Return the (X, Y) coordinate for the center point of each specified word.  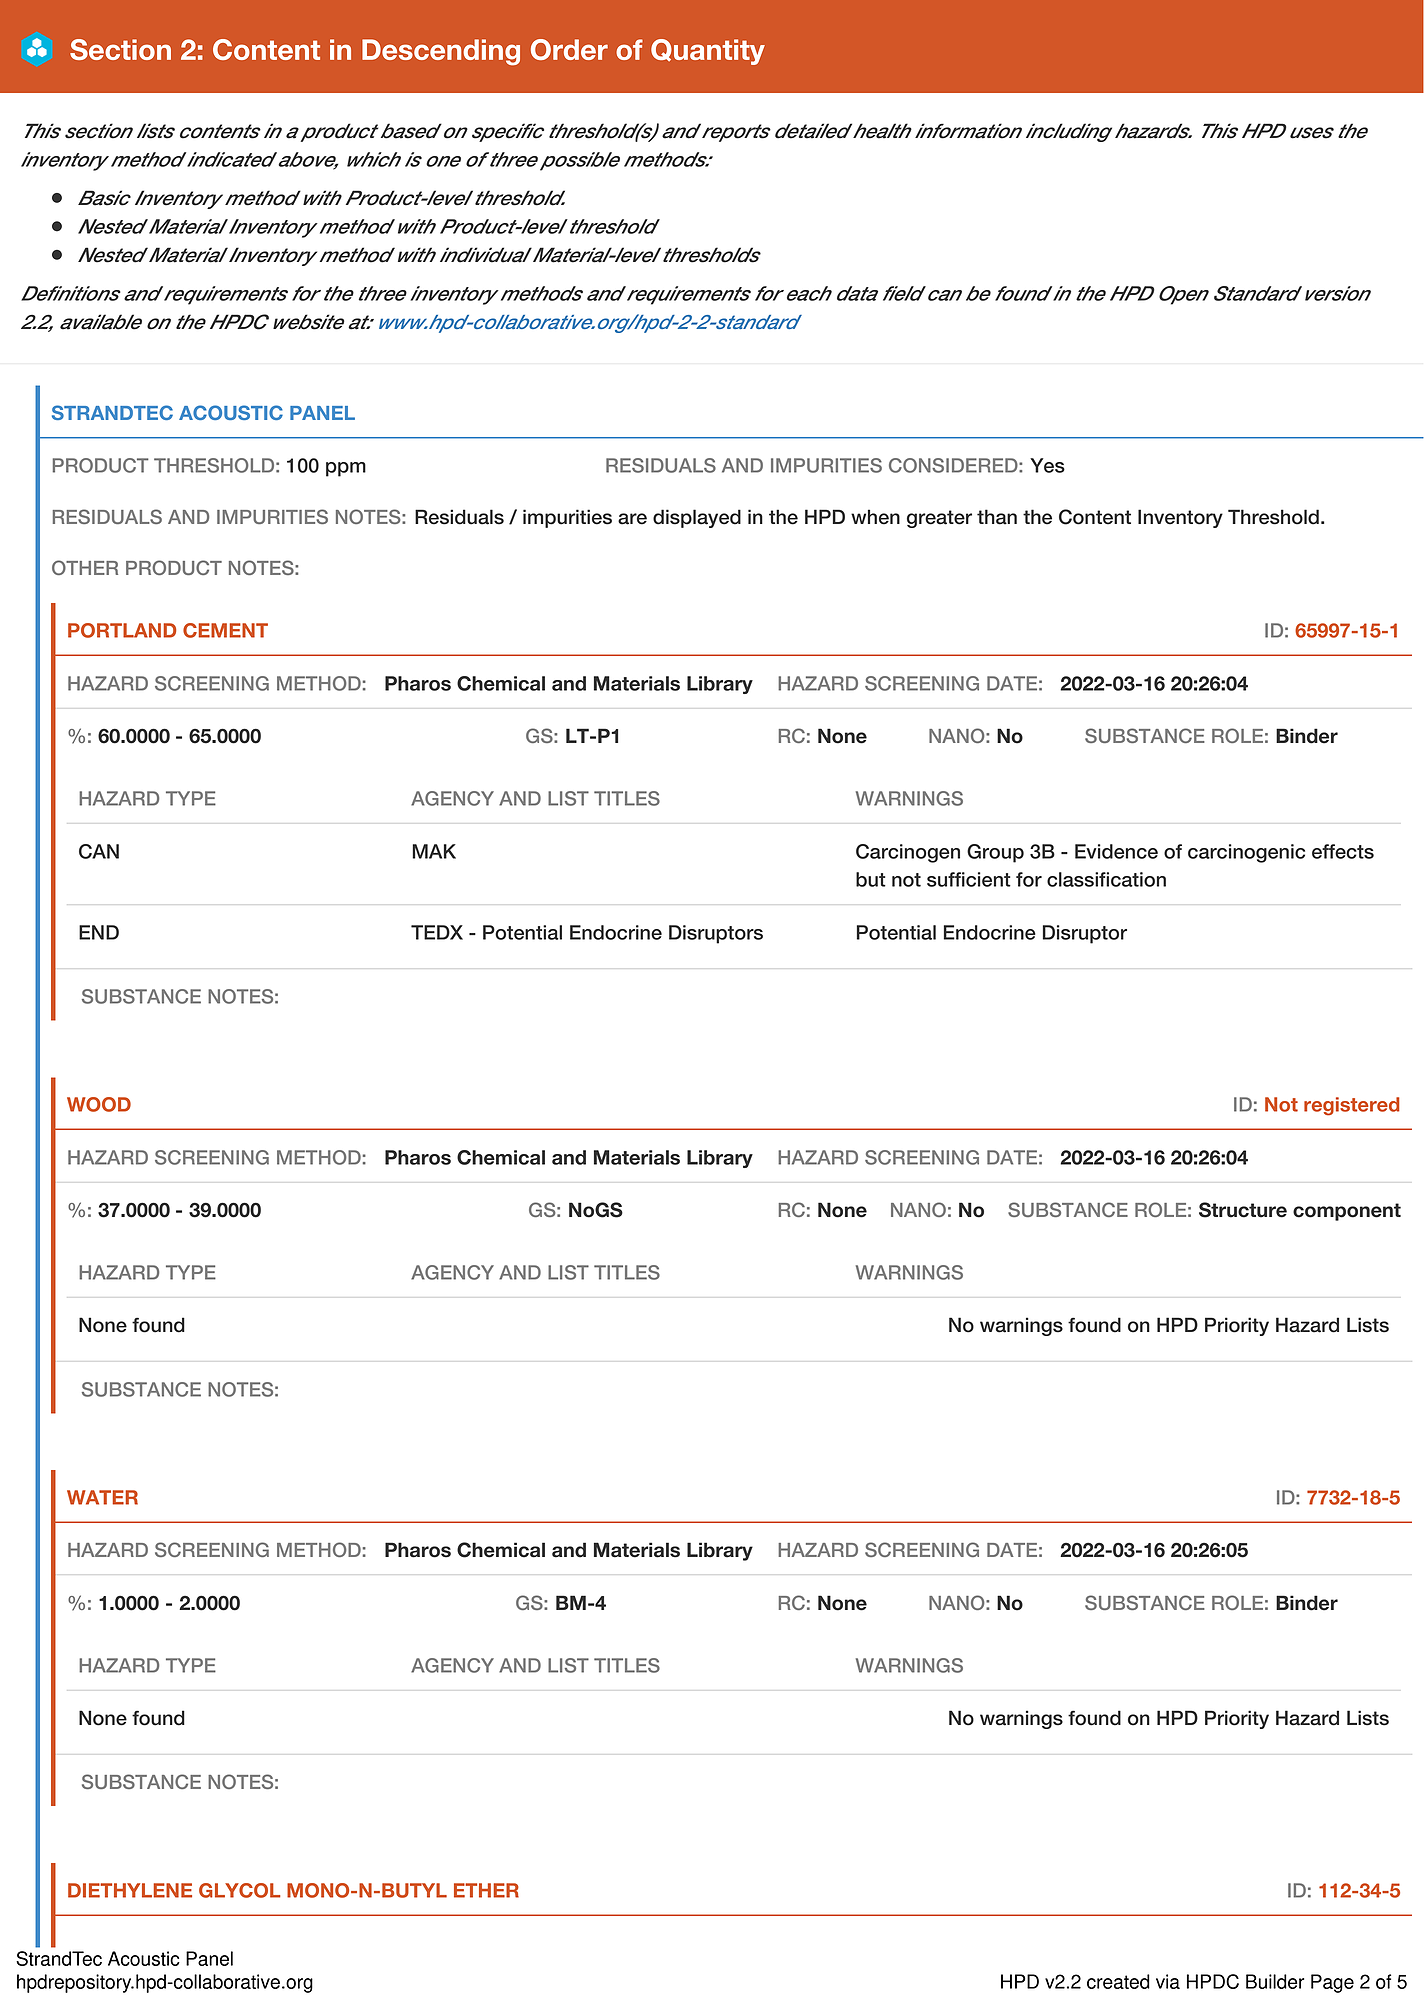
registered (1352, 1106)
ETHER (486, 1890)
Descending (441, 52)
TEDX (437, 932)
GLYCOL (240, 1890)
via (1168, 1981)
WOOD (99, 1104)
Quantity (708, 52)
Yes (1047, 465)
